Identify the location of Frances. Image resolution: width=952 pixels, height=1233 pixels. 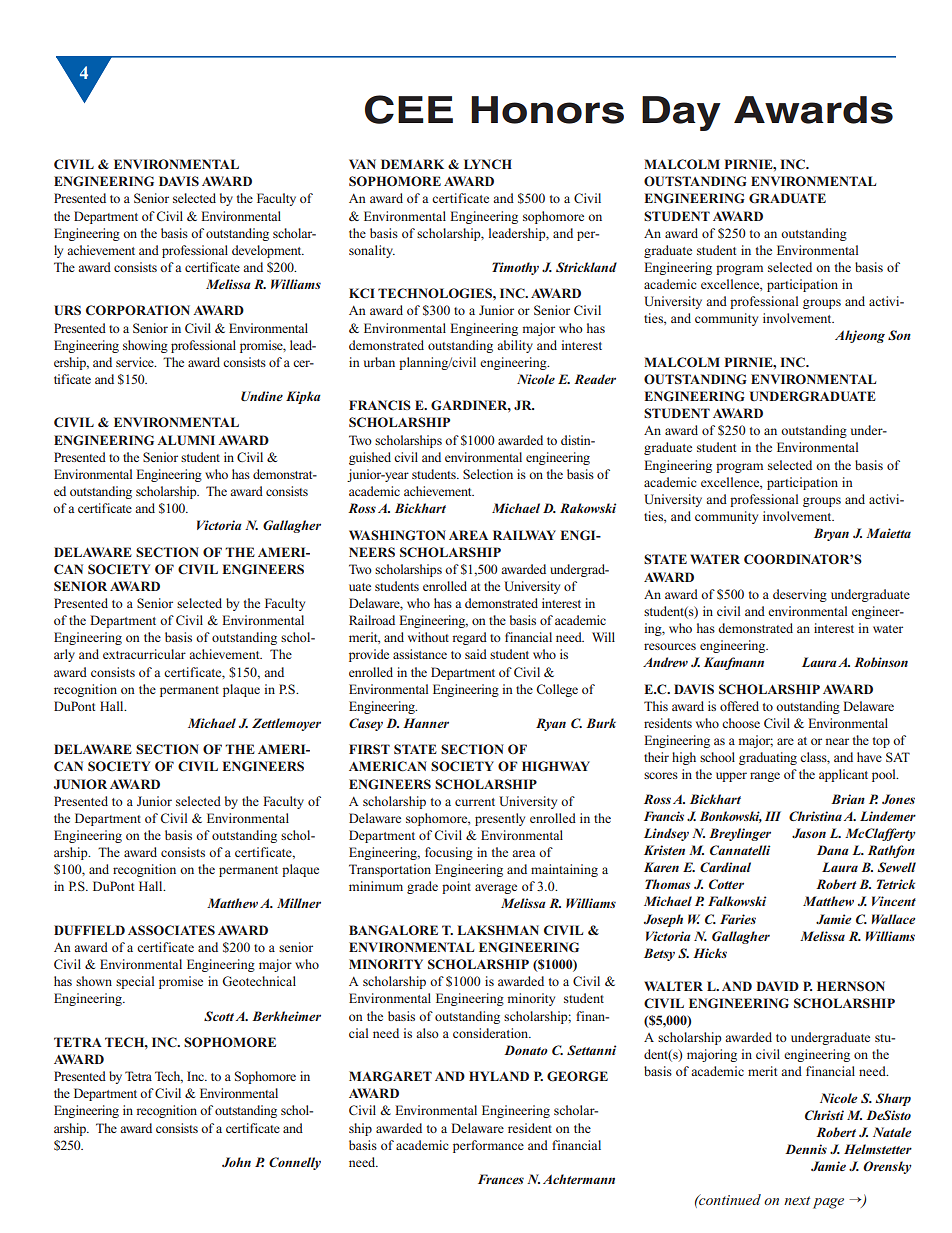
(501, 1179).
